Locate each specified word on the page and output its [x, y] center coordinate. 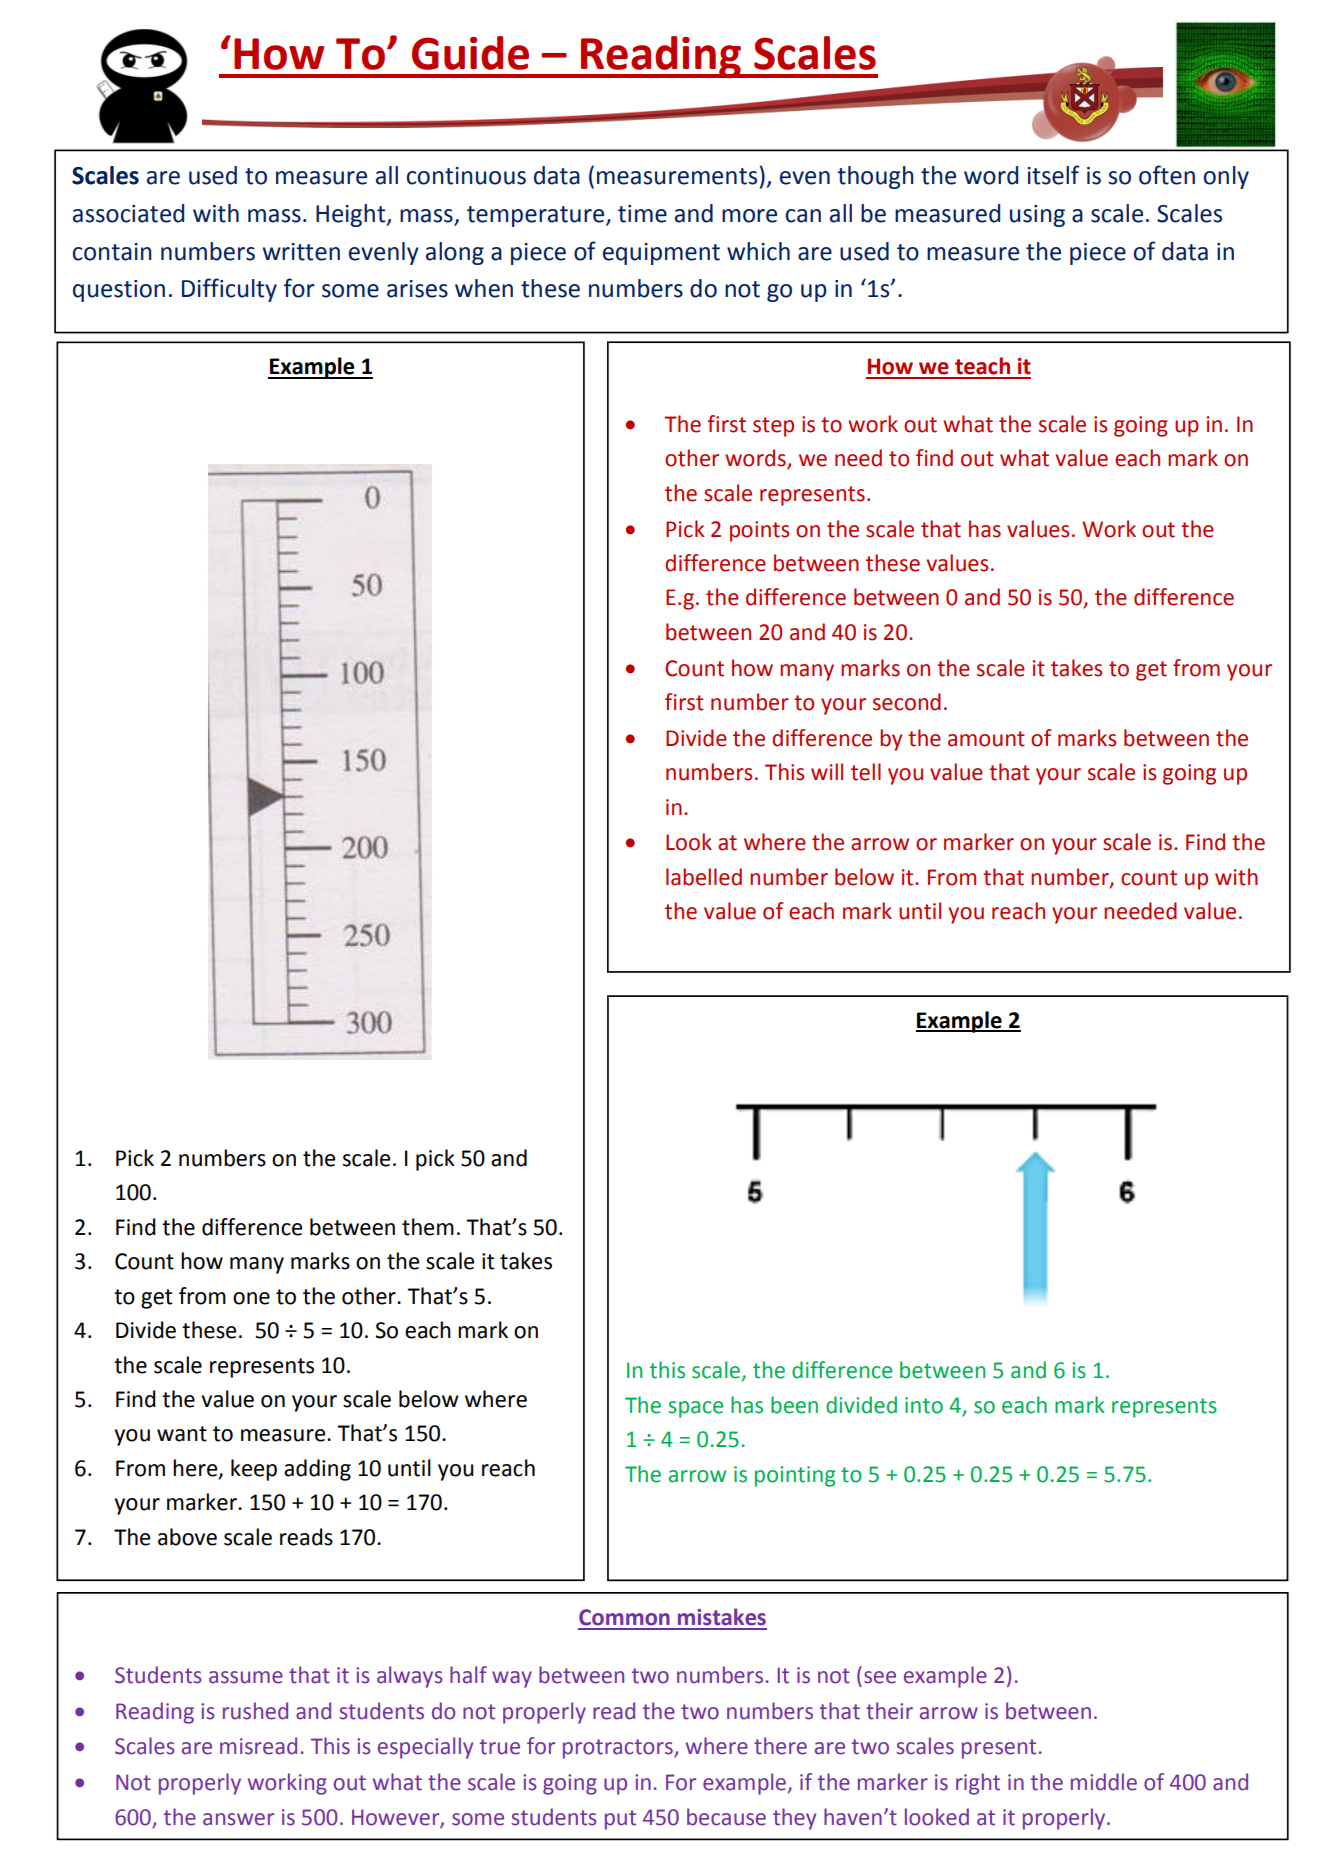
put [620, 1820]
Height [352, 215]
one [251, 1298]
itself [1053, 175]
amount [986, 739]
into [924, 1405]
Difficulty [229, 290]
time [642, 214]
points [759, 531]
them [428, 1227]
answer [238, 1819]
